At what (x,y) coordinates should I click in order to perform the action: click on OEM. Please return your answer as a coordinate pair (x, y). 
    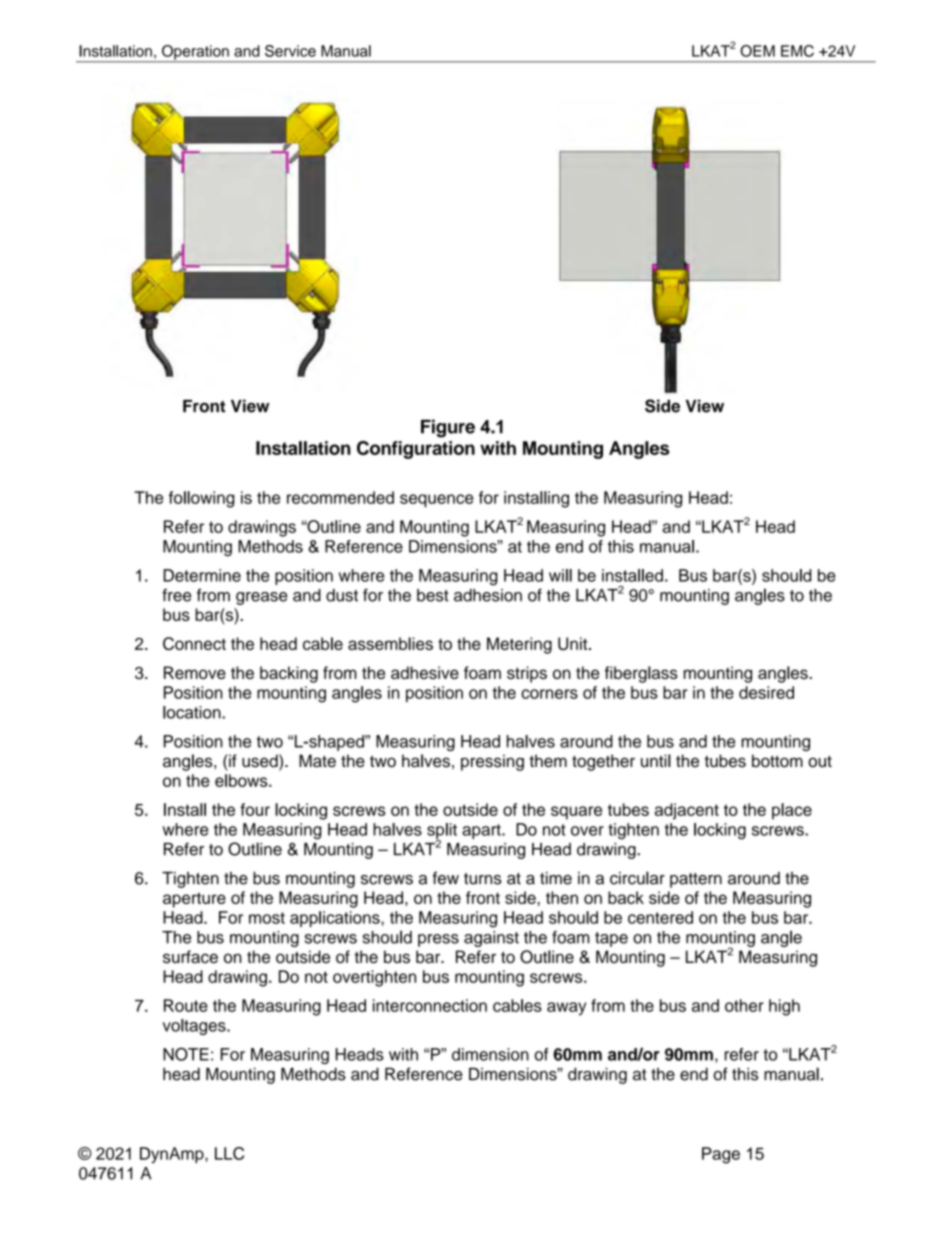
    Looking at the image, I should click on (757, 51).
